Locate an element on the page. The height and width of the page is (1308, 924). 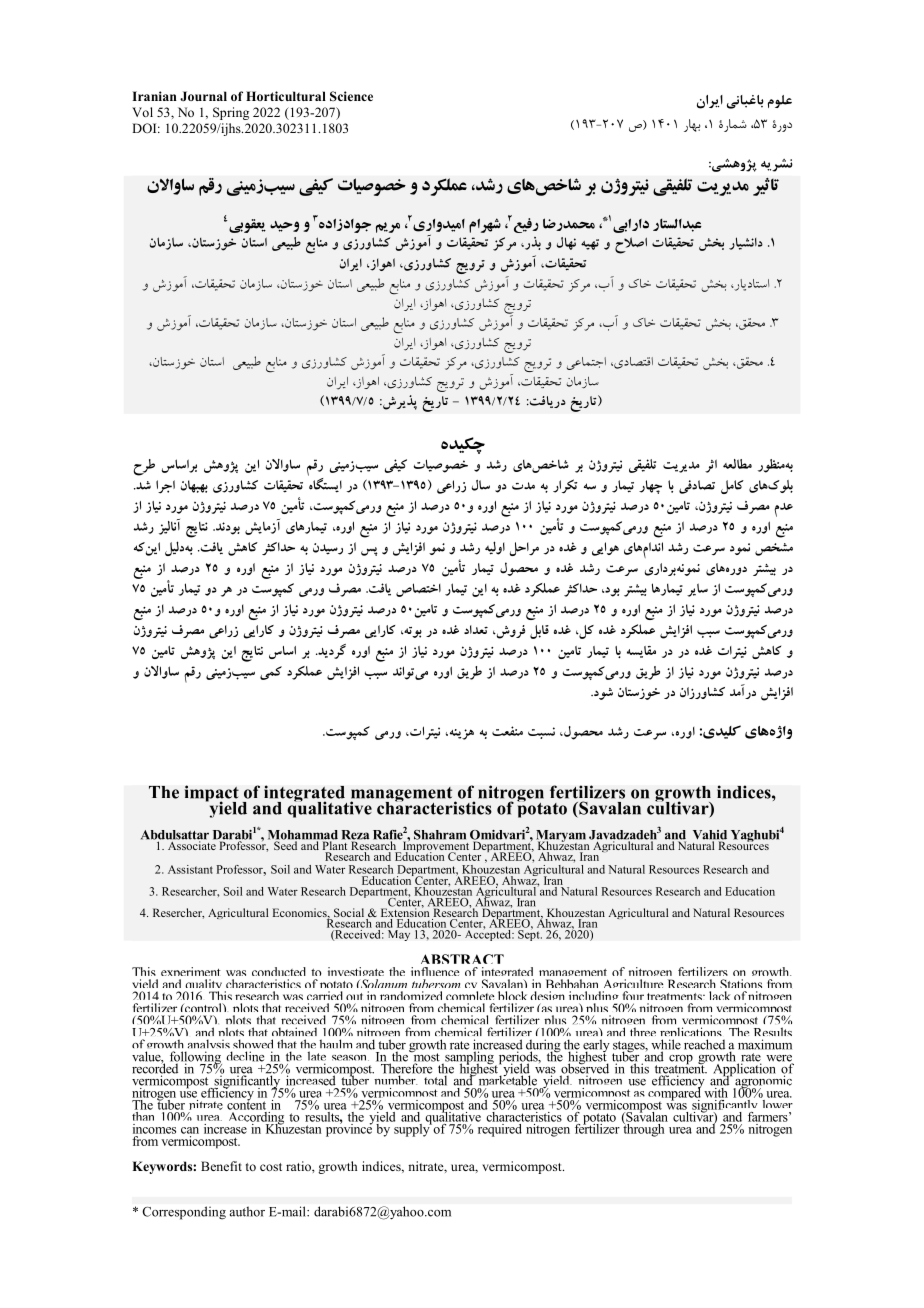
Reza is located at coordinates (355, 836).
